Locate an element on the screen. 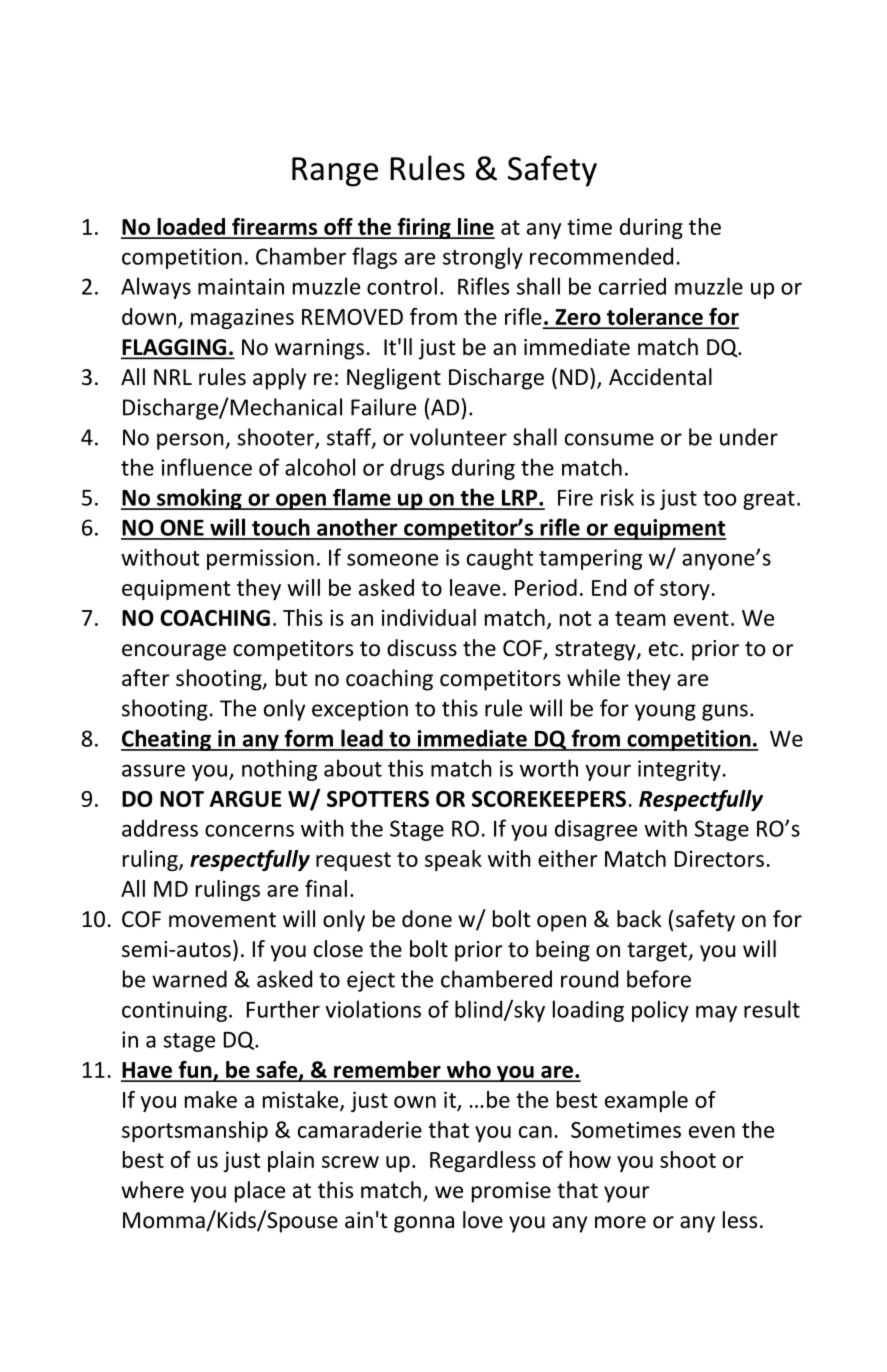  concerns is located at coordinates (249, 830).
